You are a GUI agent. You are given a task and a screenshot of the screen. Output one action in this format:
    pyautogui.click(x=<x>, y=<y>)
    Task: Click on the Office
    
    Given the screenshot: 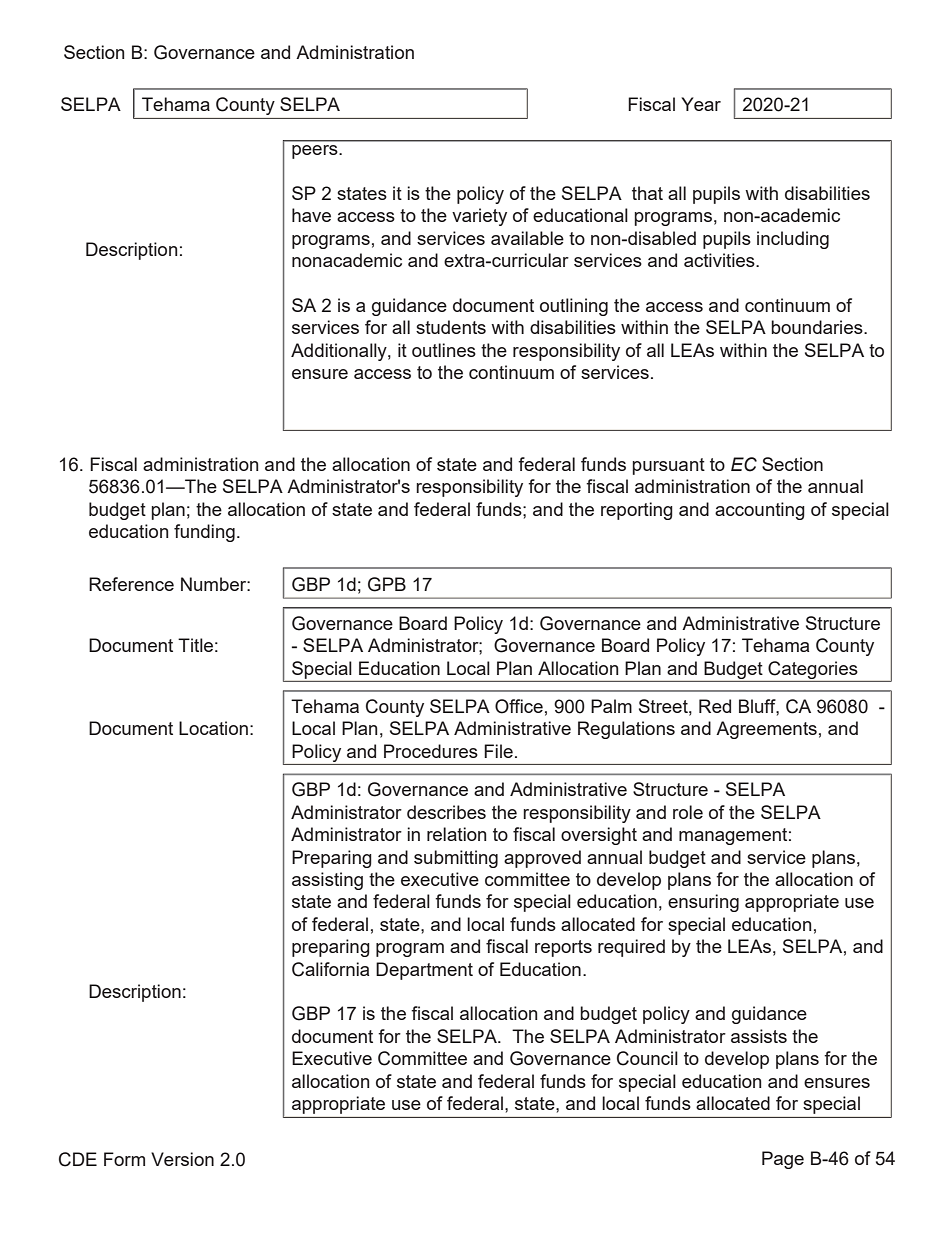 What is the action you would take?
    pyautogui.click(x=519, y=706)
